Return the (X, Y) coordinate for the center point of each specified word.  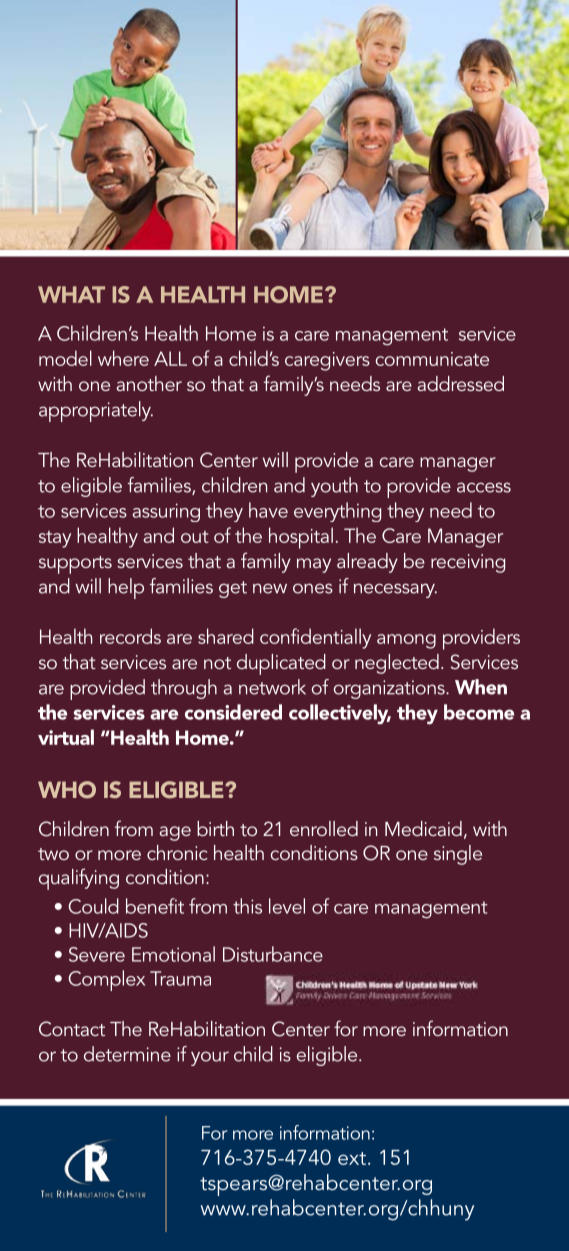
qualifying (79, 879)
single (458, 855)
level (287, 906)
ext (352, 1158)
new (270, 588)
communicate (432, 359)
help (126, 588)
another (149, 383)
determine (127, 1054)
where (123, 358)
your (210, 1058)
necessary (395, 590)
